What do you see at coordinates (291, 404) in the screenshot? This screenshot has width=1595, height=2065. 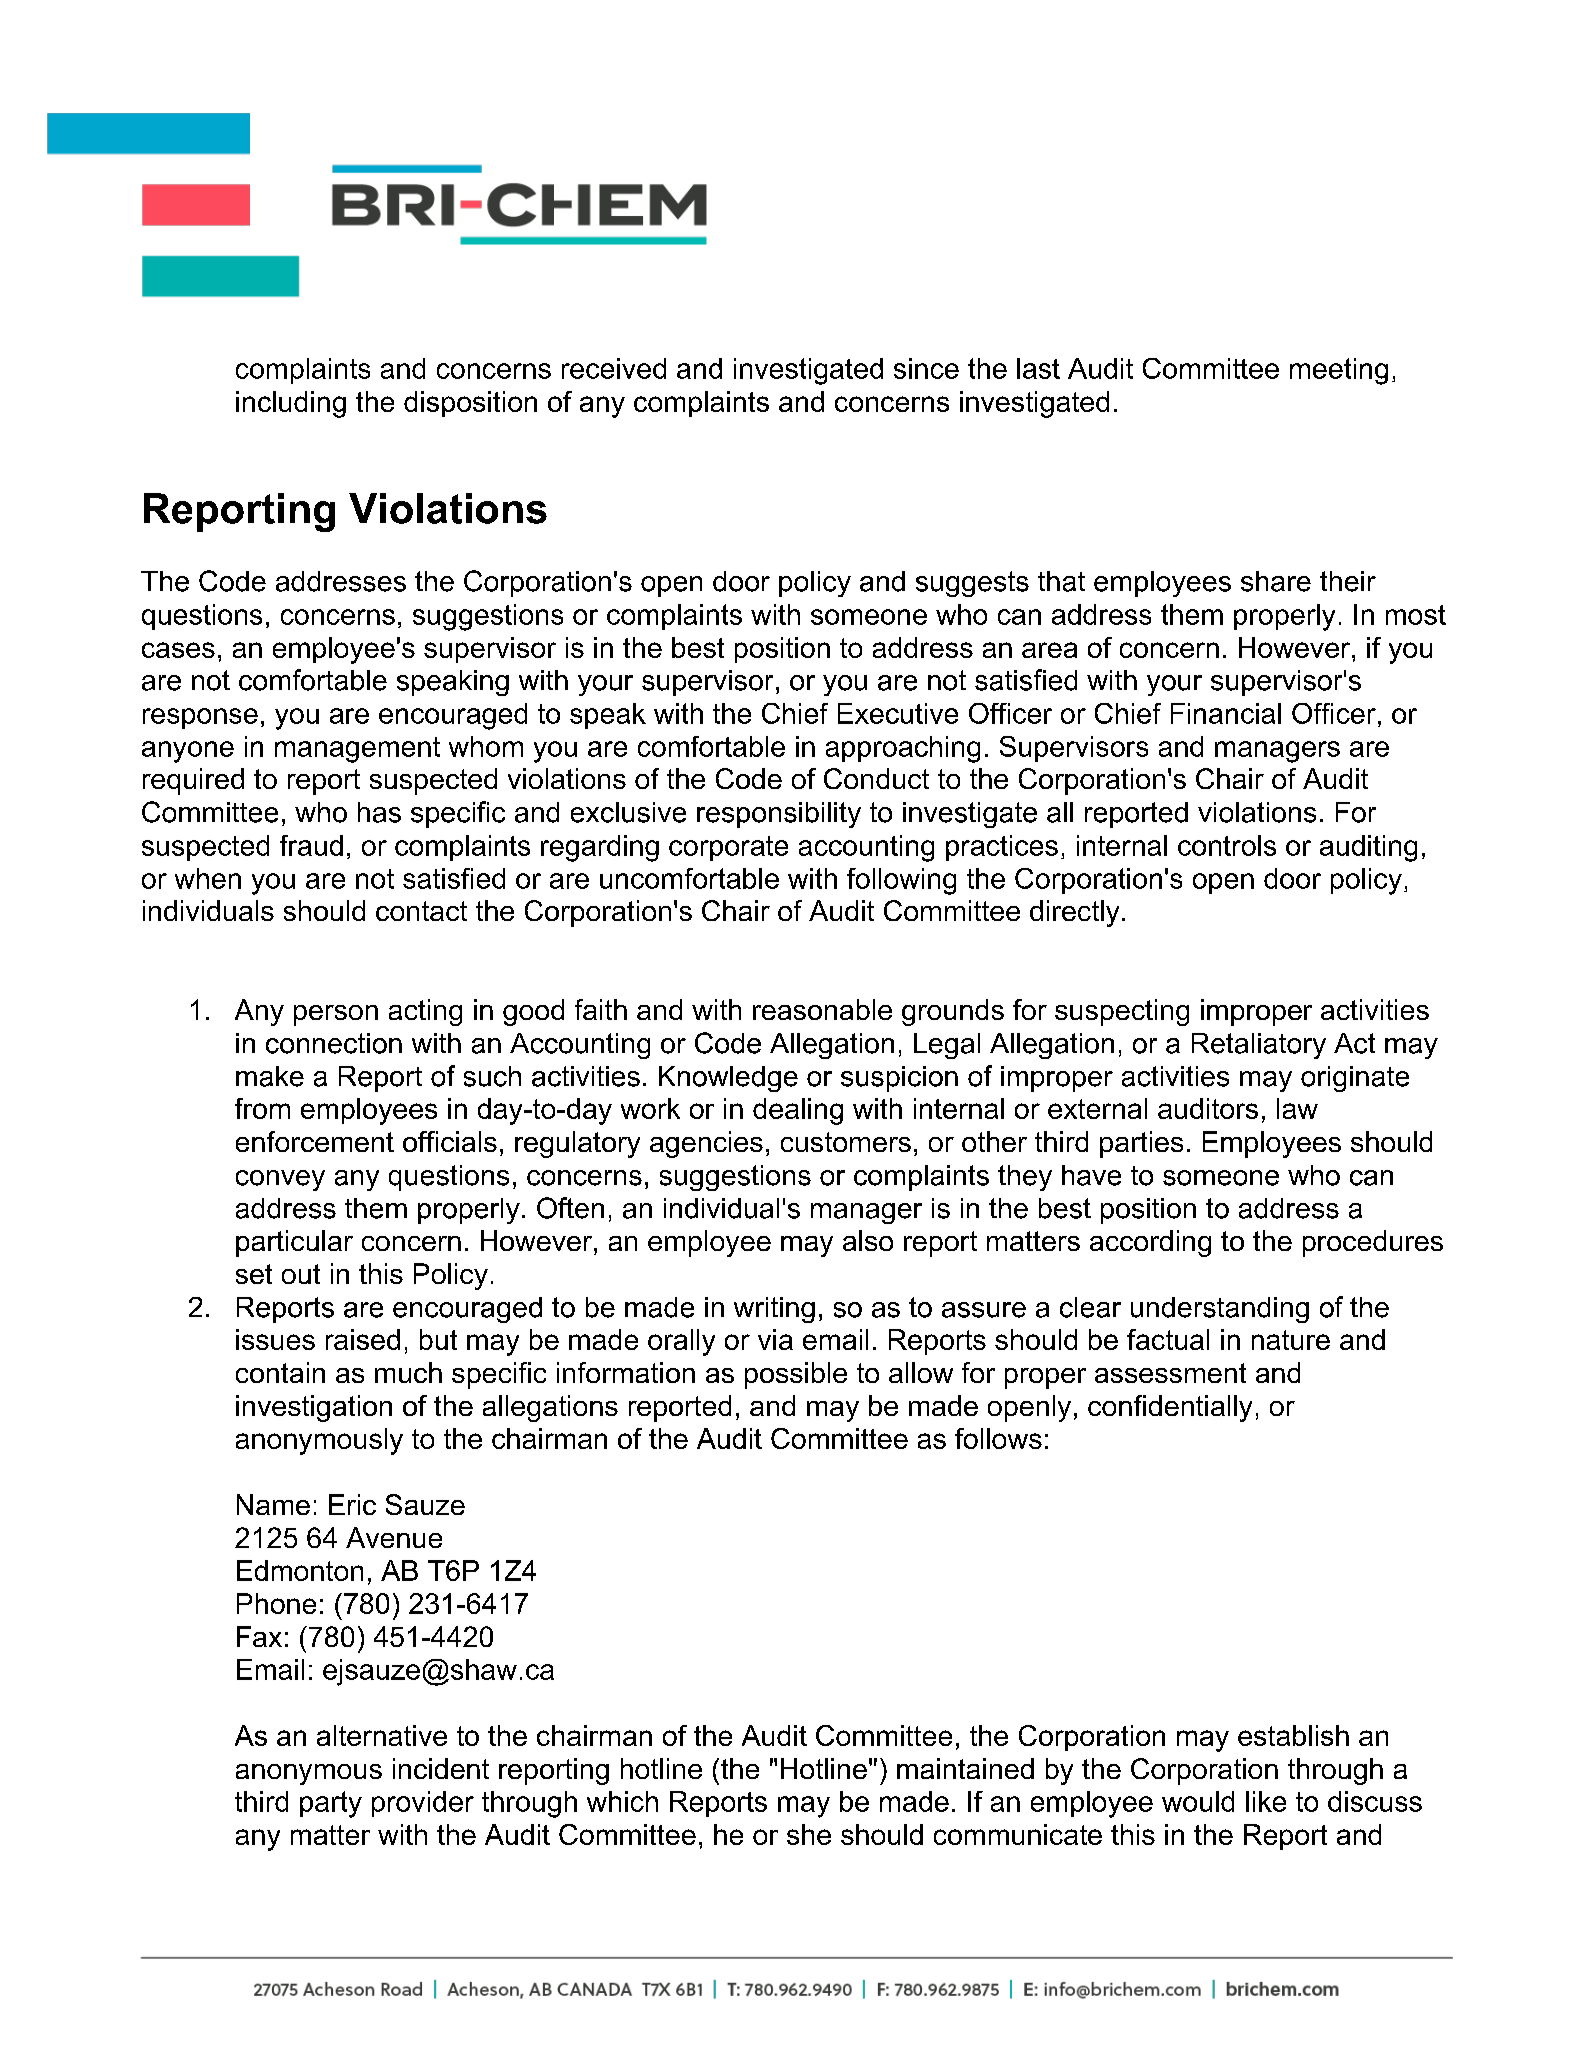 I see `including` at bounding box center [291, 404].
